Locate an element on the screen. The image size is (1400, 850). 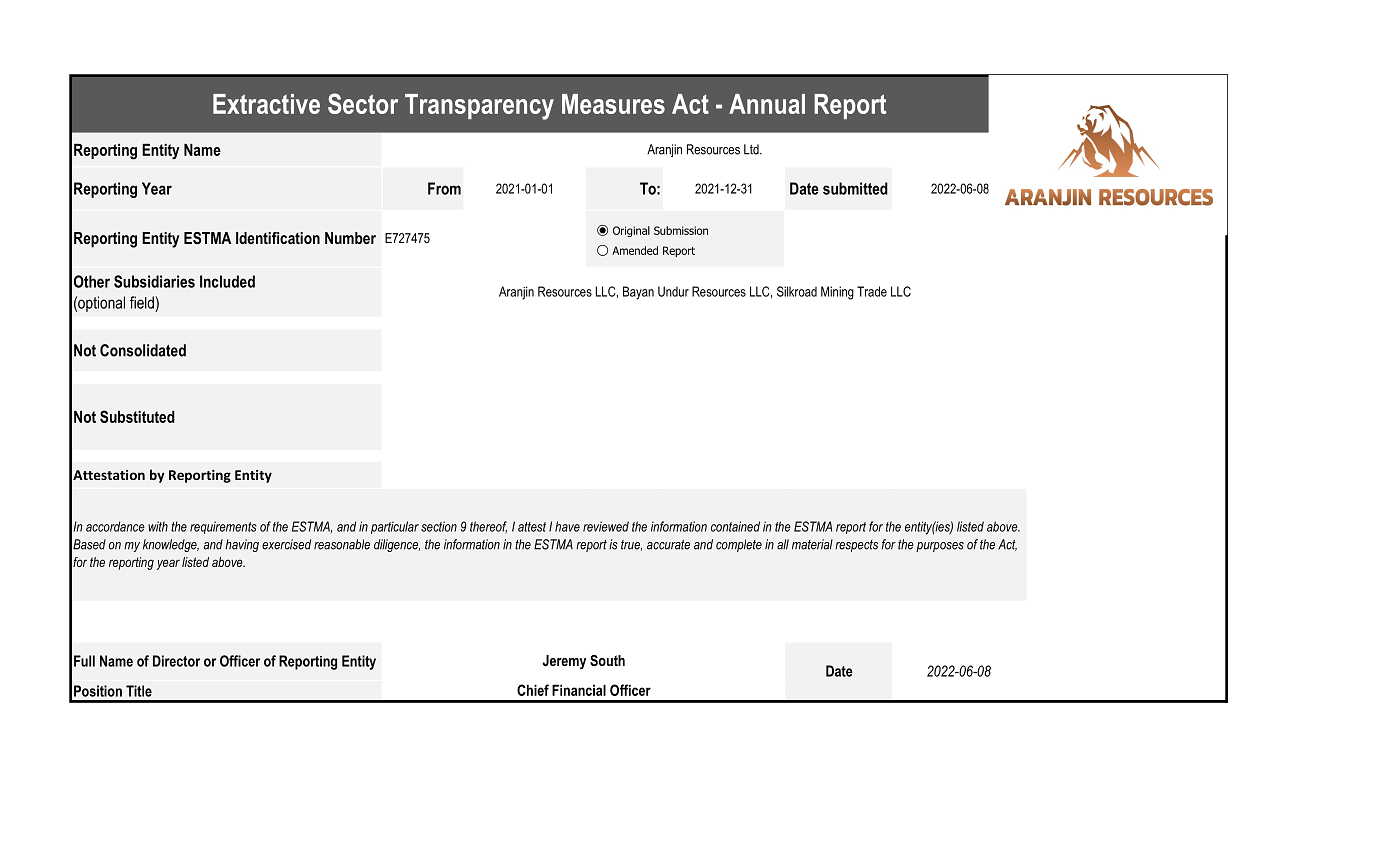
Transparency is located at coordinates (479, 107).
